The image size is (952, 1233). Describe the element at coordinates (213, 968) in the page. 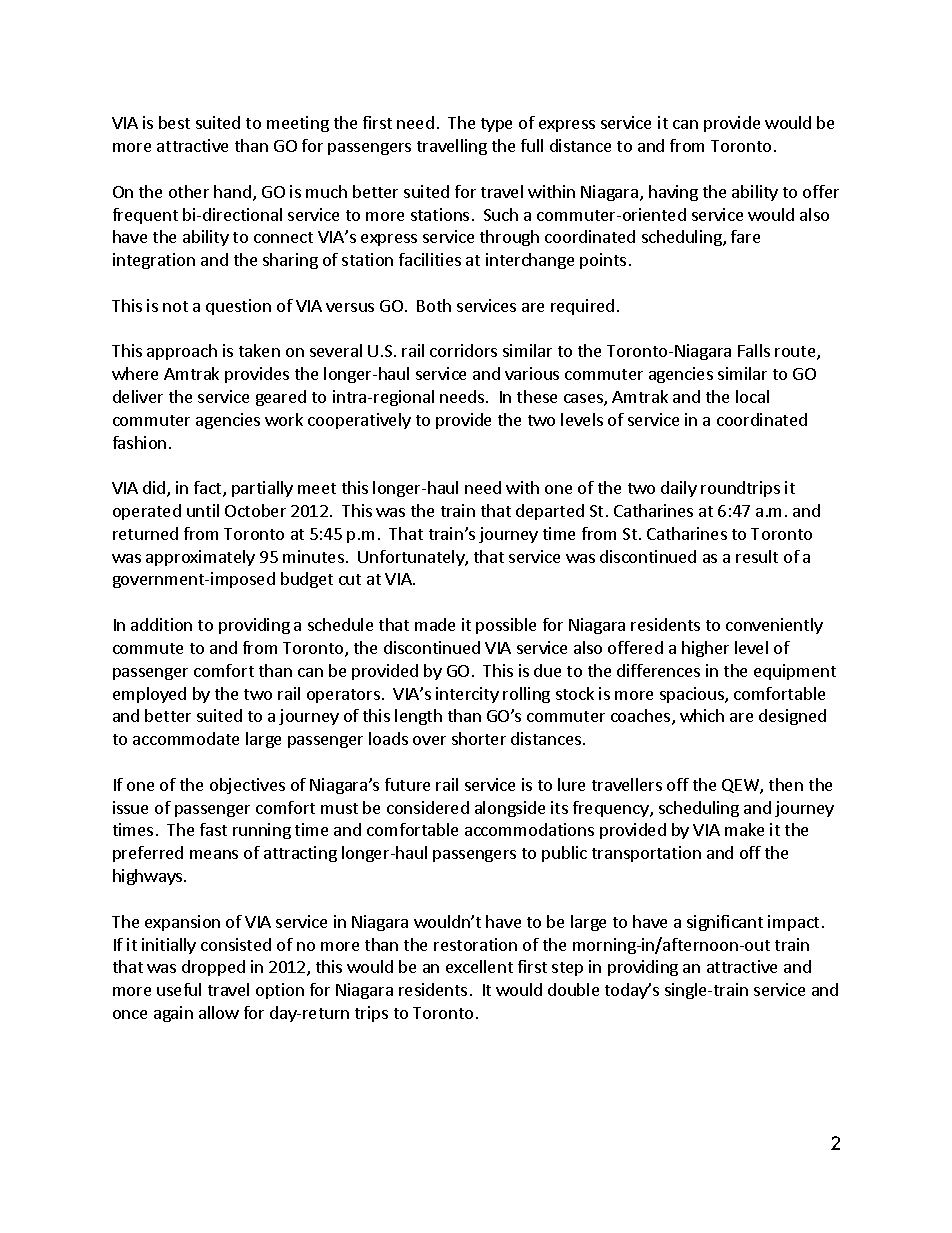

I see `dropped` at that location.
